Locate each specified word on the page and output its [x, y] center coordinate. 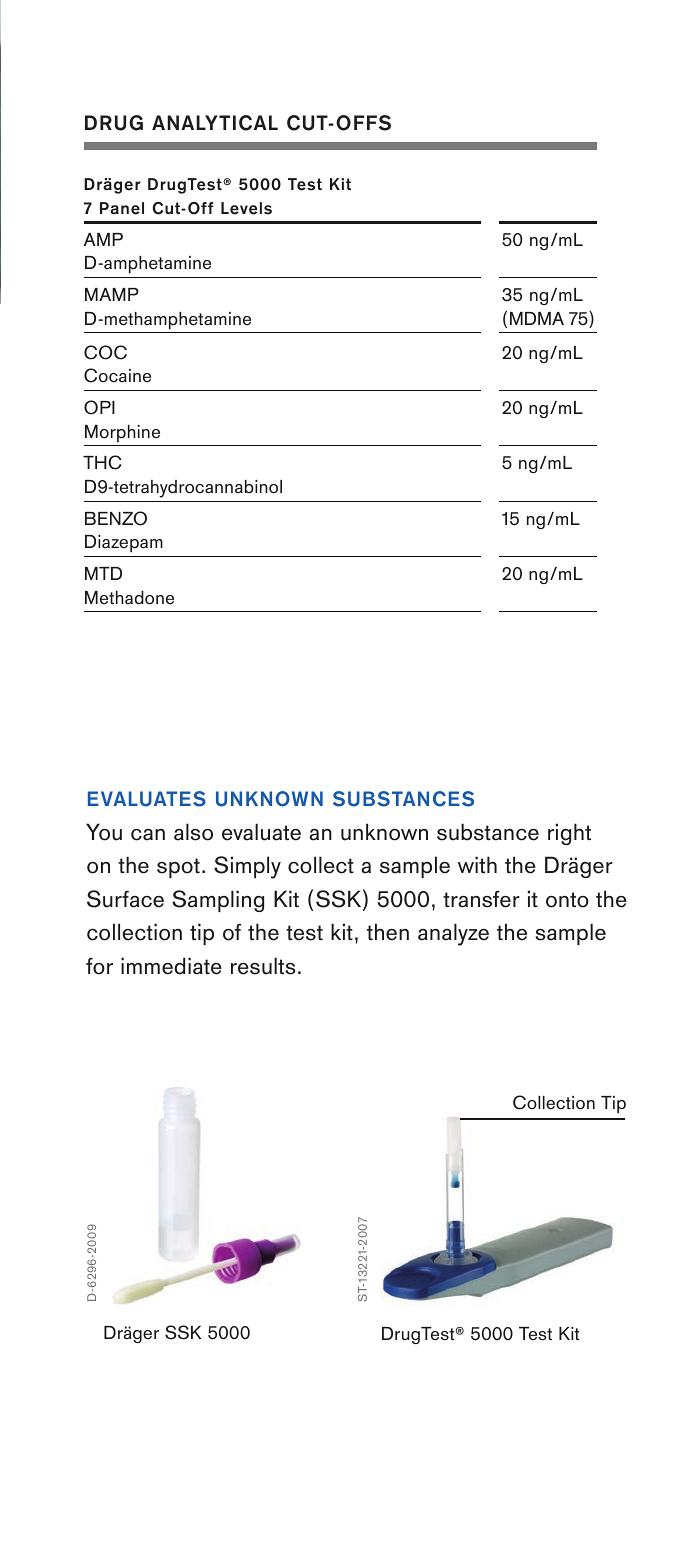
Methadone [129, 598]
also [193, 832]
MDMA [537, 318]
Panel [122, 208]
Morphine [122, 433]
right [569, 834]
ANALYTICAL [215, 123]
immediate [171, 966]
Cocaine [117, 375]
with [477, 864]
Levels [246, 208]
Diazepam [124, 543]
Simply [247, 867]
